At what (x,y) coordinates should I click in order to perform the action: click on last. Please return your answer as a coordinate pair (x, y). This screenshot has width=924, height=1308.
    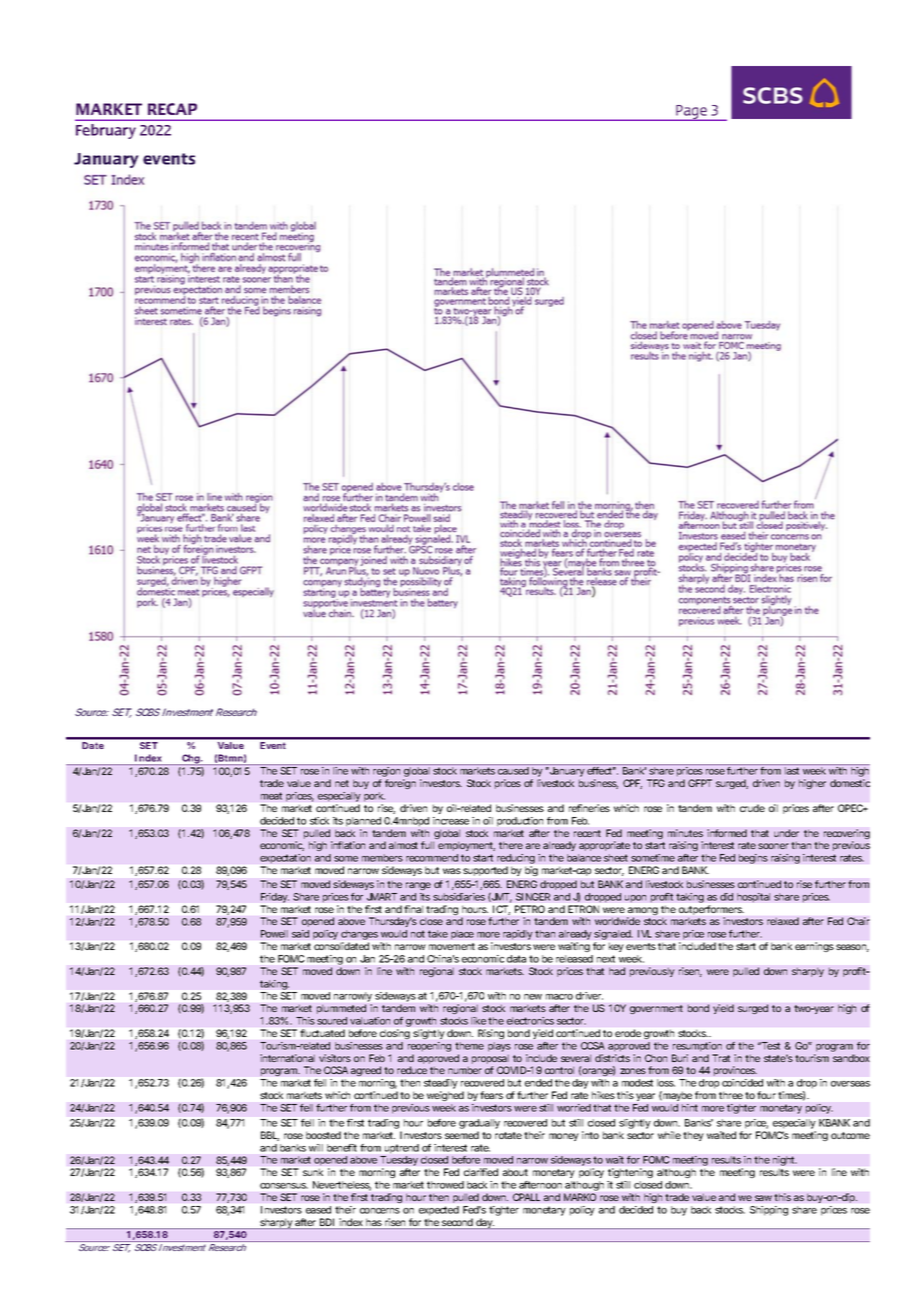
    Looking at the image, I should click on (792, 771).
